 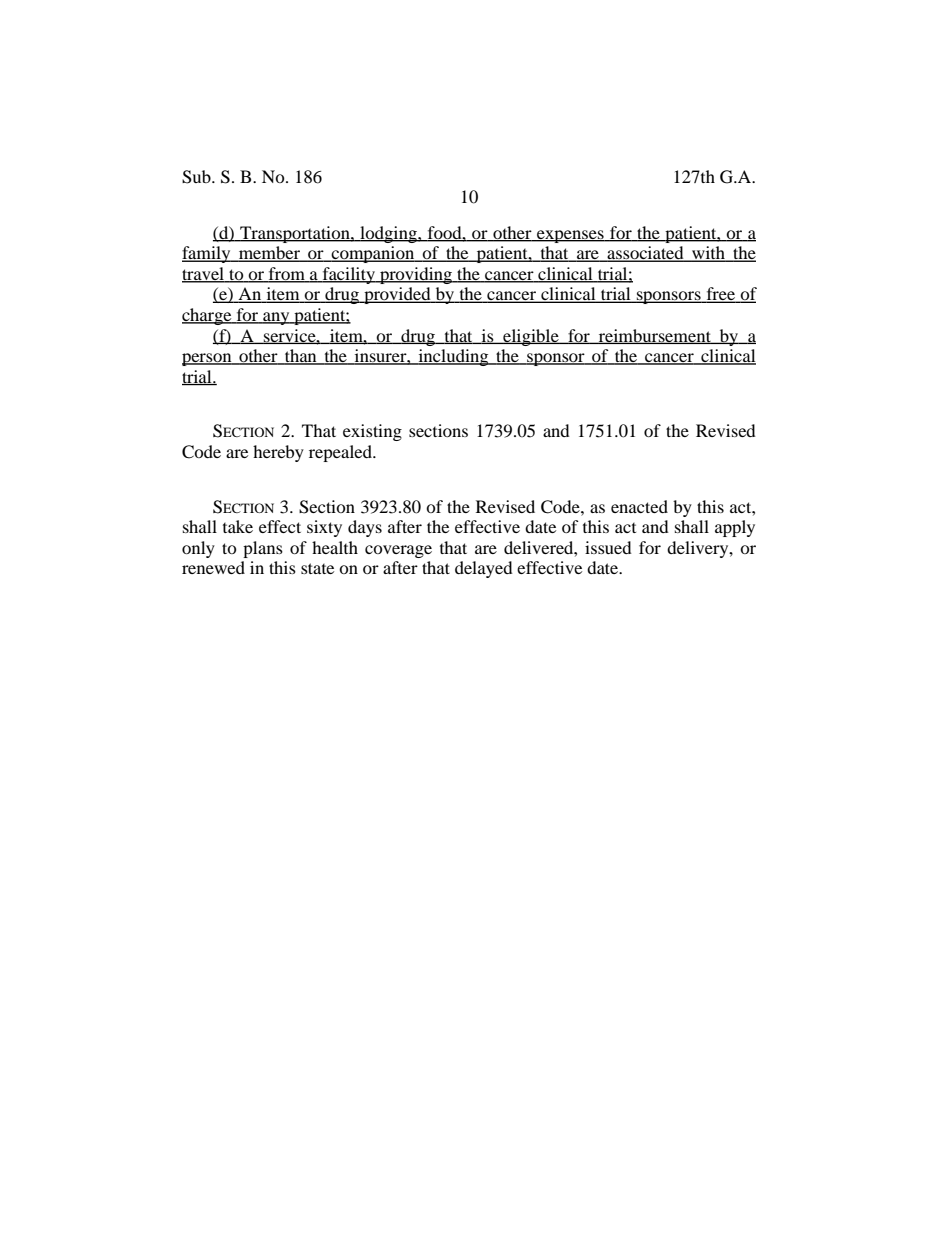 What do you see at coordinates (453, 357) in the screenshot?
I see `including` at bounding box center [453, 357].
